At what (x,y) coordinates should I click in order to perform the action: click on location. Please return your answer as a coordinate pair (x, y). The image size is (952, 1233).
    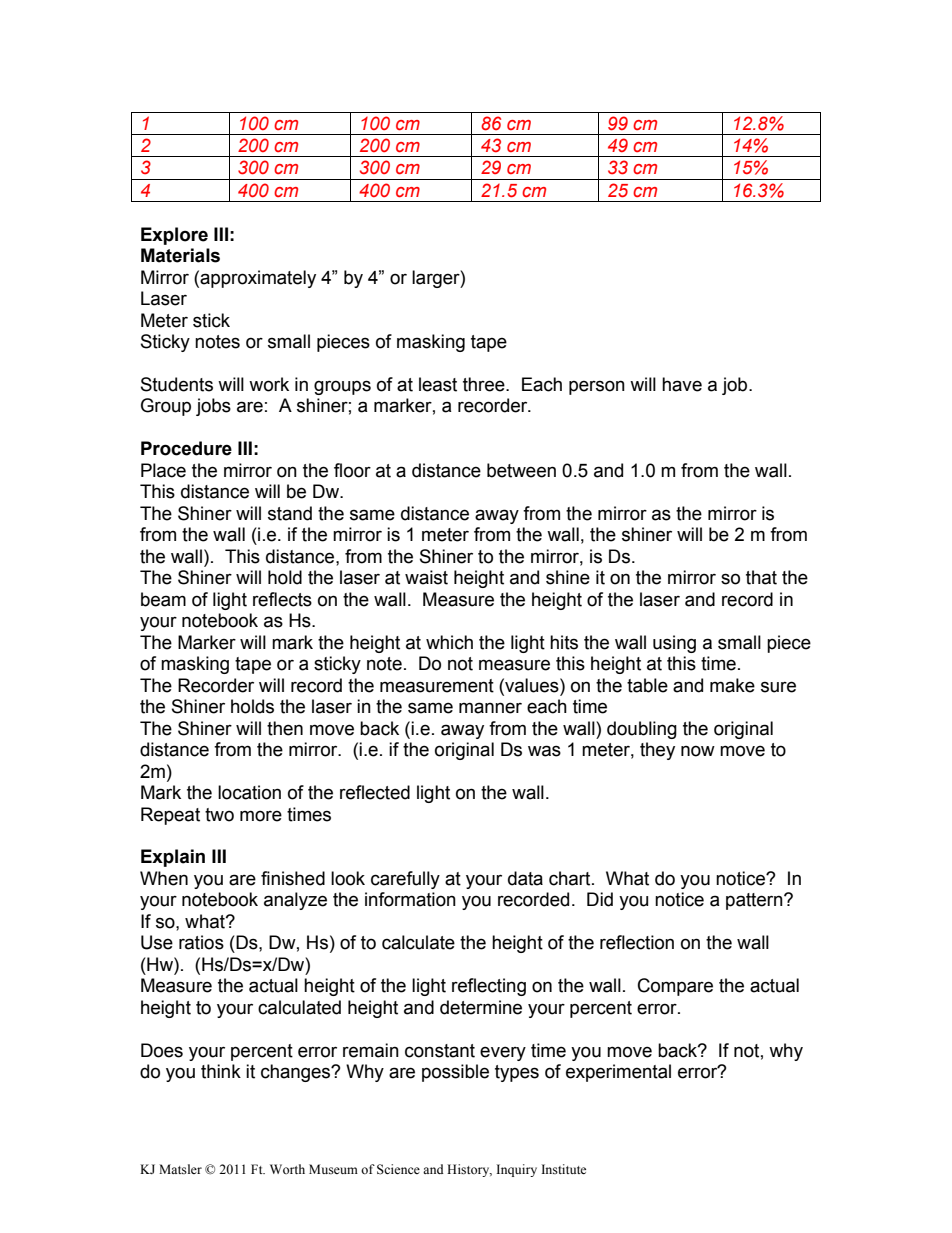
    Looking at the image, I should click on (249, 792).
